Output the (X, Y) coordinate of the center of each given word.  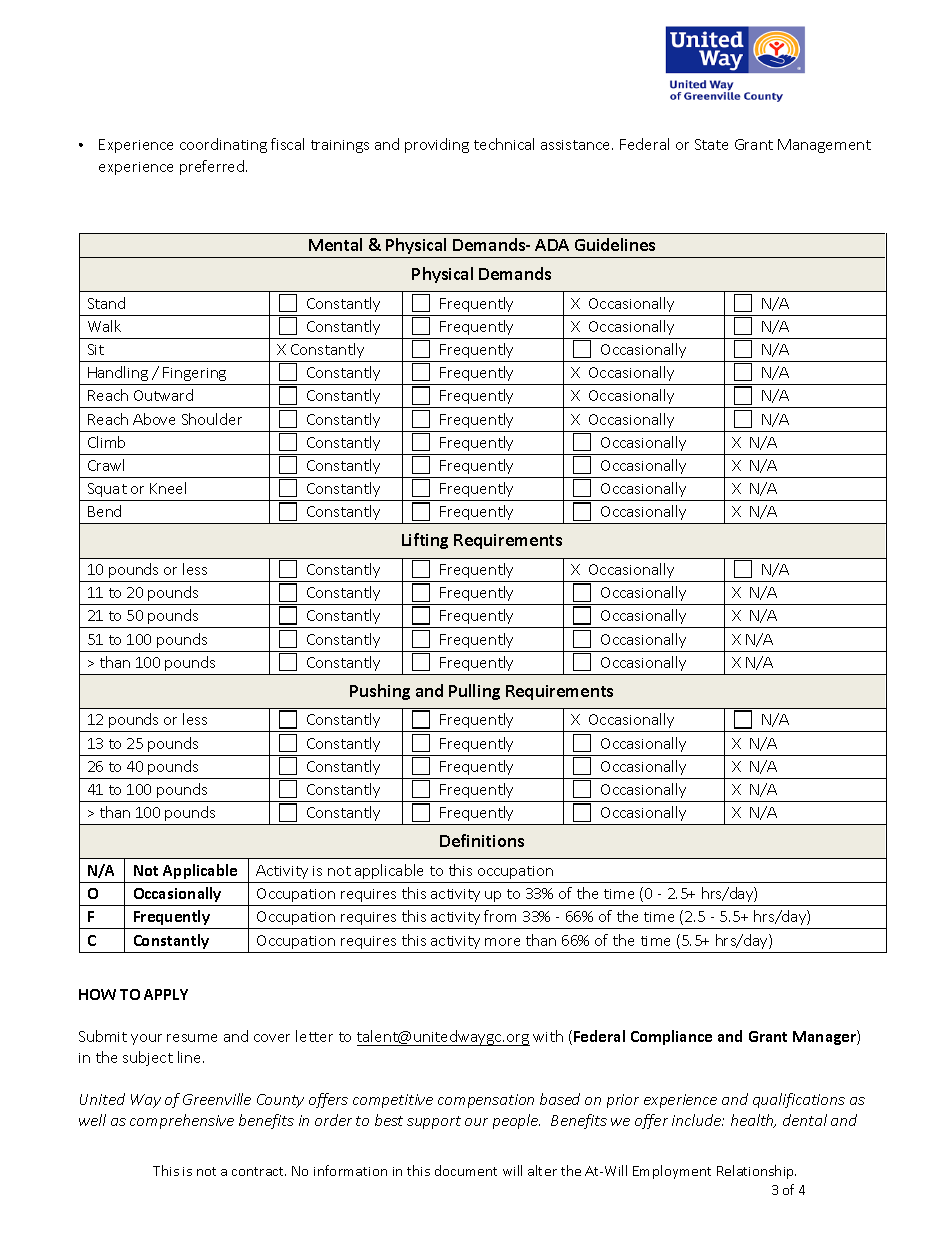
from (500, 916)
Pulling (474, 692)
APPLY (166, 994)
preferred (213, 167)
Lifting (425, 541)
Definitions (482, 840)
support (434, 1122)
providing (437, 145)
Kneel (168, 488)
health (753, 1121)
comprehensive (182, 1121)
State (711, 144)
